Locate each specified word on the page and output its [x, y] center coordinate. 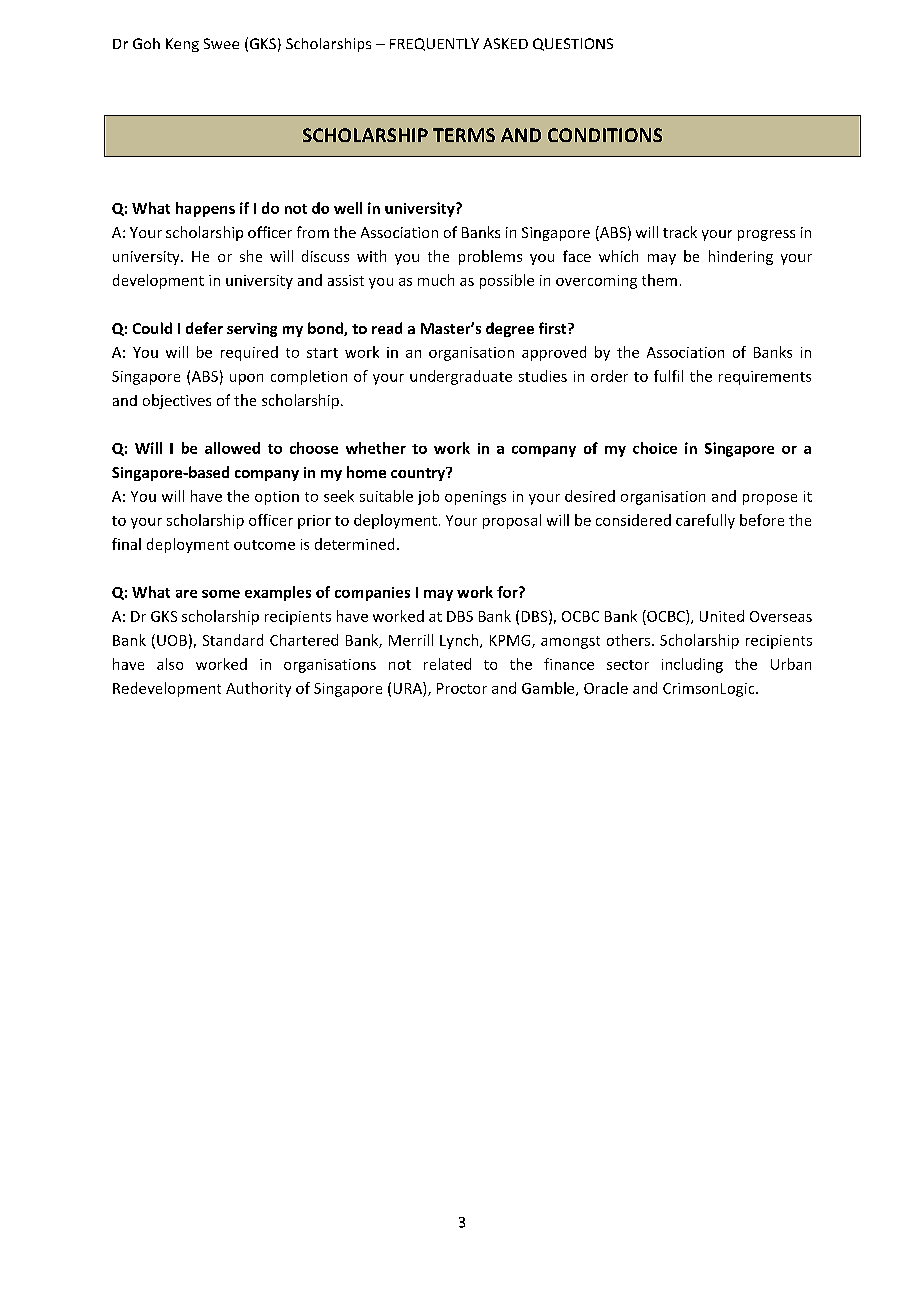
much [436, 280]
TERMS [464, 135]
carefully [705, 521]
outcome [264, 545]
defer [204, 328]
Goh [146, 43]
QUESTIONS [573, 44]
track [680, 232]
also [170, 664]
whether [376, 448]
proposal [512, 521]
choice [655, 448]
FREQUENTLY [434, 44]
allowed [232, 448]
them [659, 280]
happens [205, 209]
